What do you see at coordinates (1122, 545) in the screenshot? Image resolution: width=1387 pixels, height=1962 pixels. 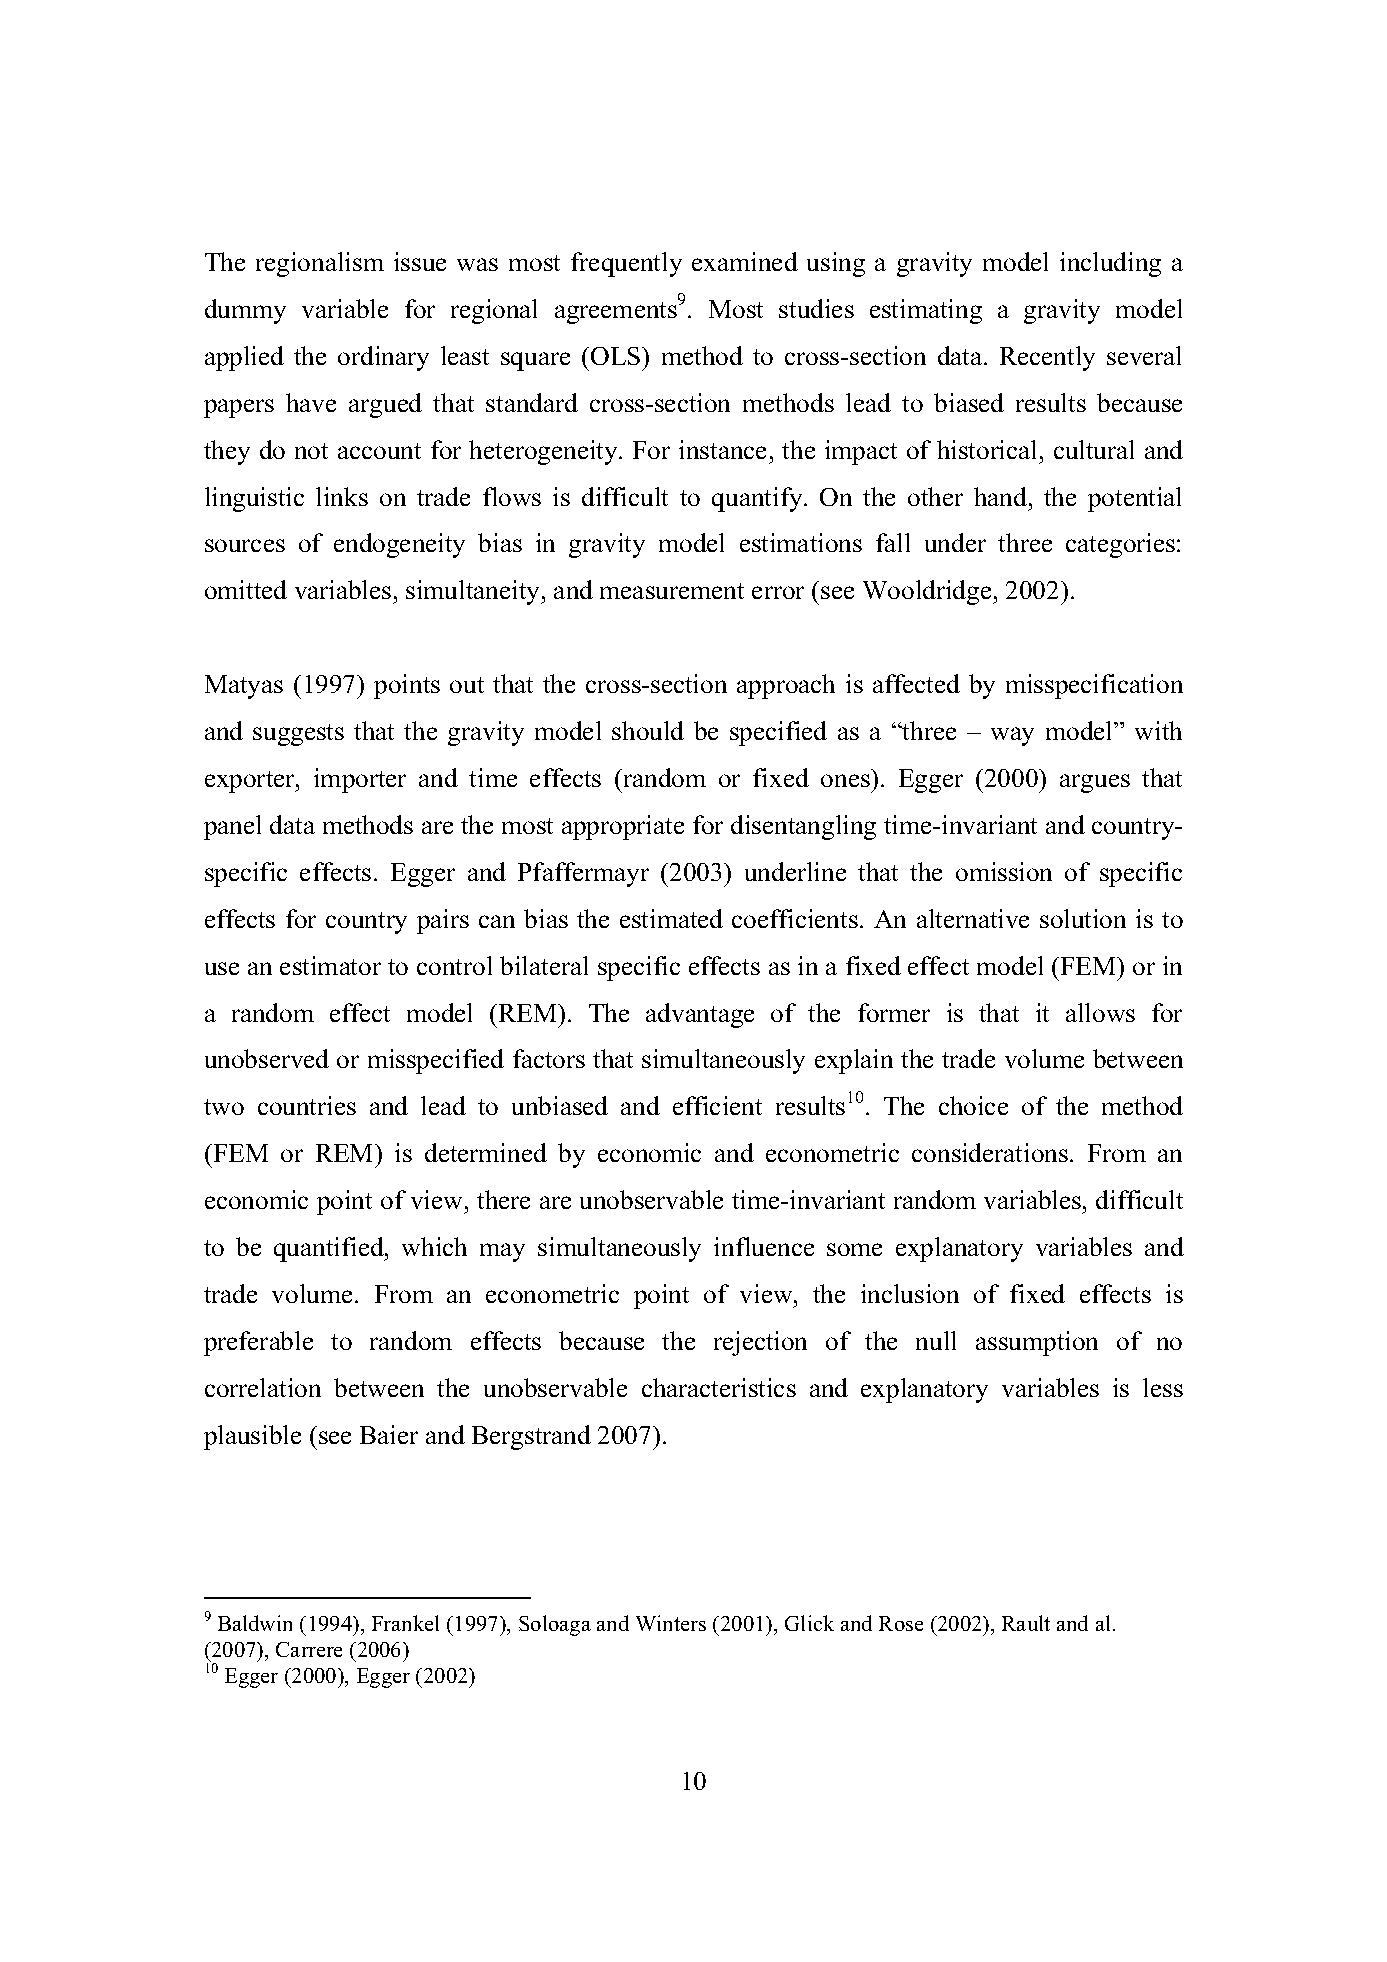 I see `categories` at bounding box center [1122, 545].
